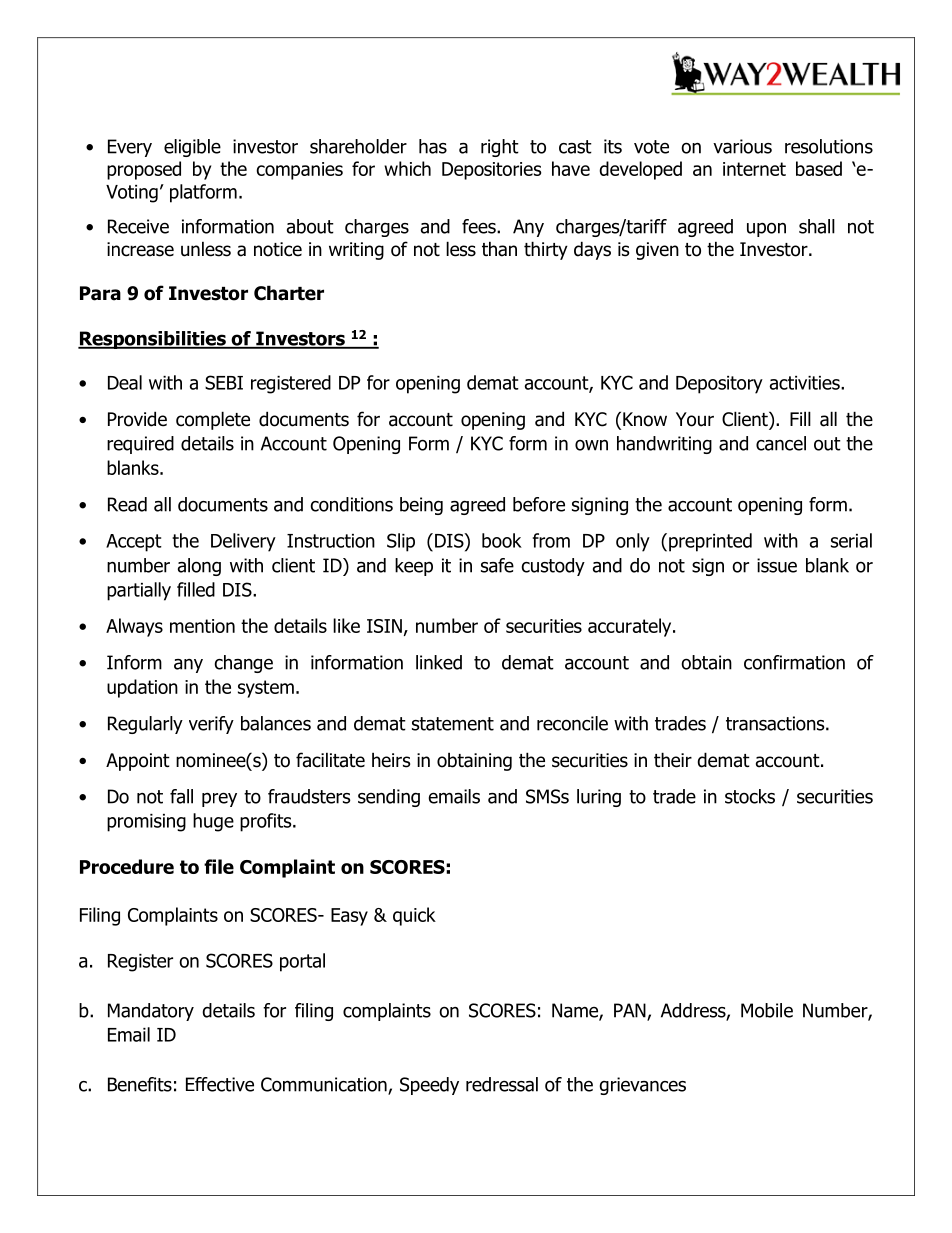 This page has width=952, height=1233. I want to click on internet, so click(754, 169).
